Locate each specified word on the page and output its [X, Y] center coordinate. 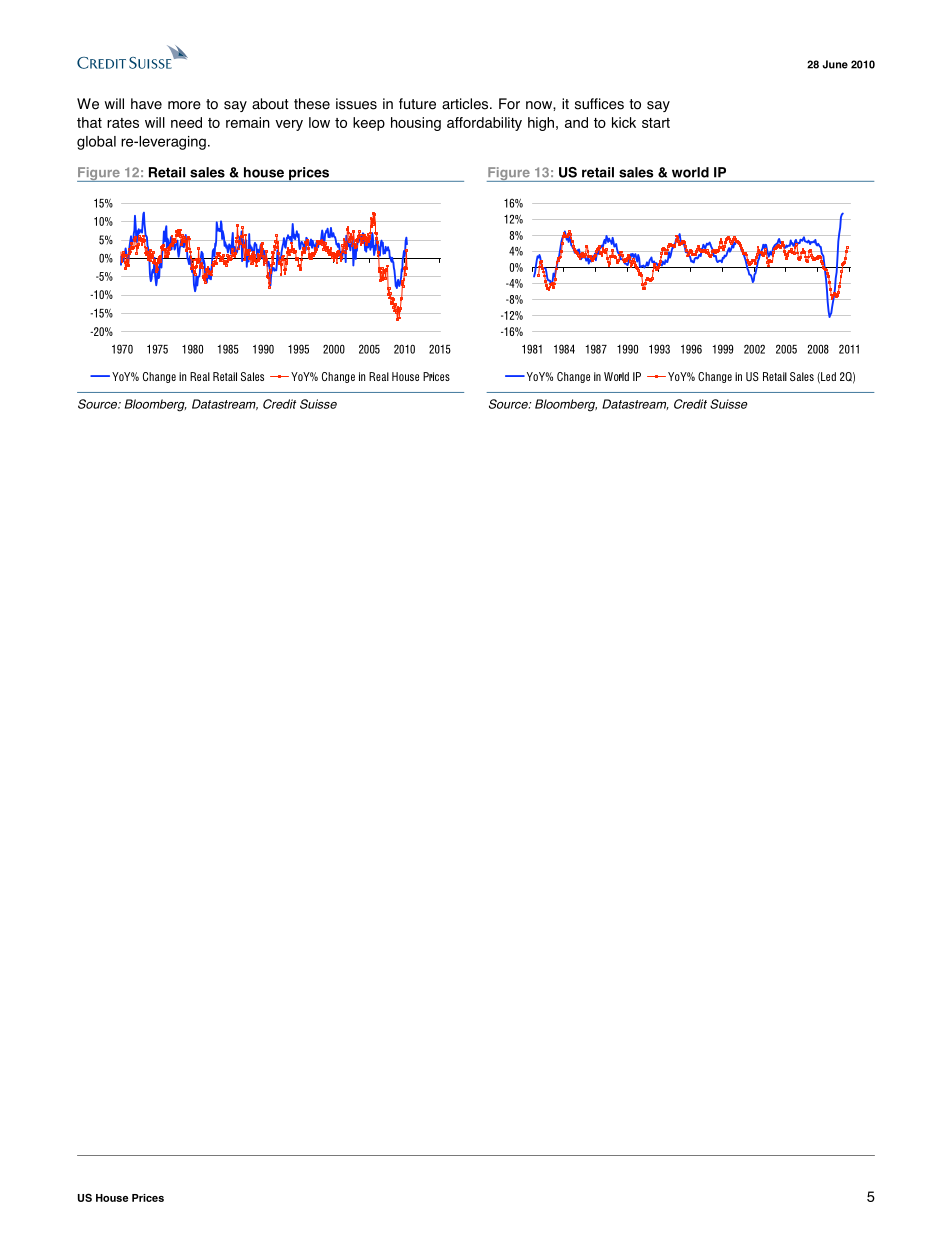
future [417, 104]
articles [465, 104]
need [186, 122]
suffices [599, 104]
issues [356, 104]
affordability [484, 124]
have [146, 104]
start [656, 123]
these [312, 104]
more [184, 105]
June [835, 64]
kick [624, 122]
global [96, 143]
